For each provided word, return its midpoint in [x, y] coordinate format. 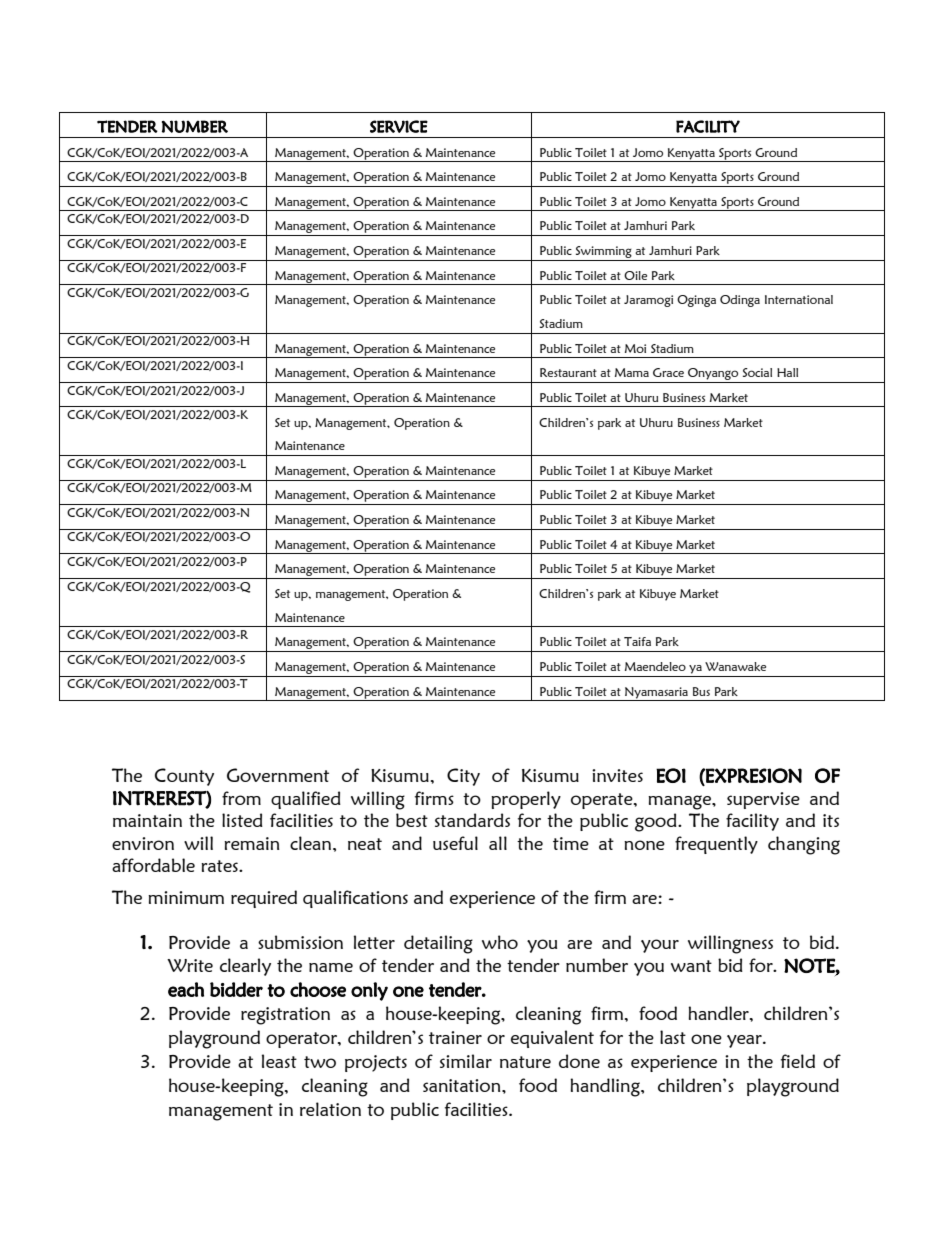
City [463, 777]
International [799, 299]
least [279, 1061]
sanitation [463, 1085]
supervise [763, 800]
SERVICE [399, 126]
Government [278, 775]
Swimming [604, 252]
